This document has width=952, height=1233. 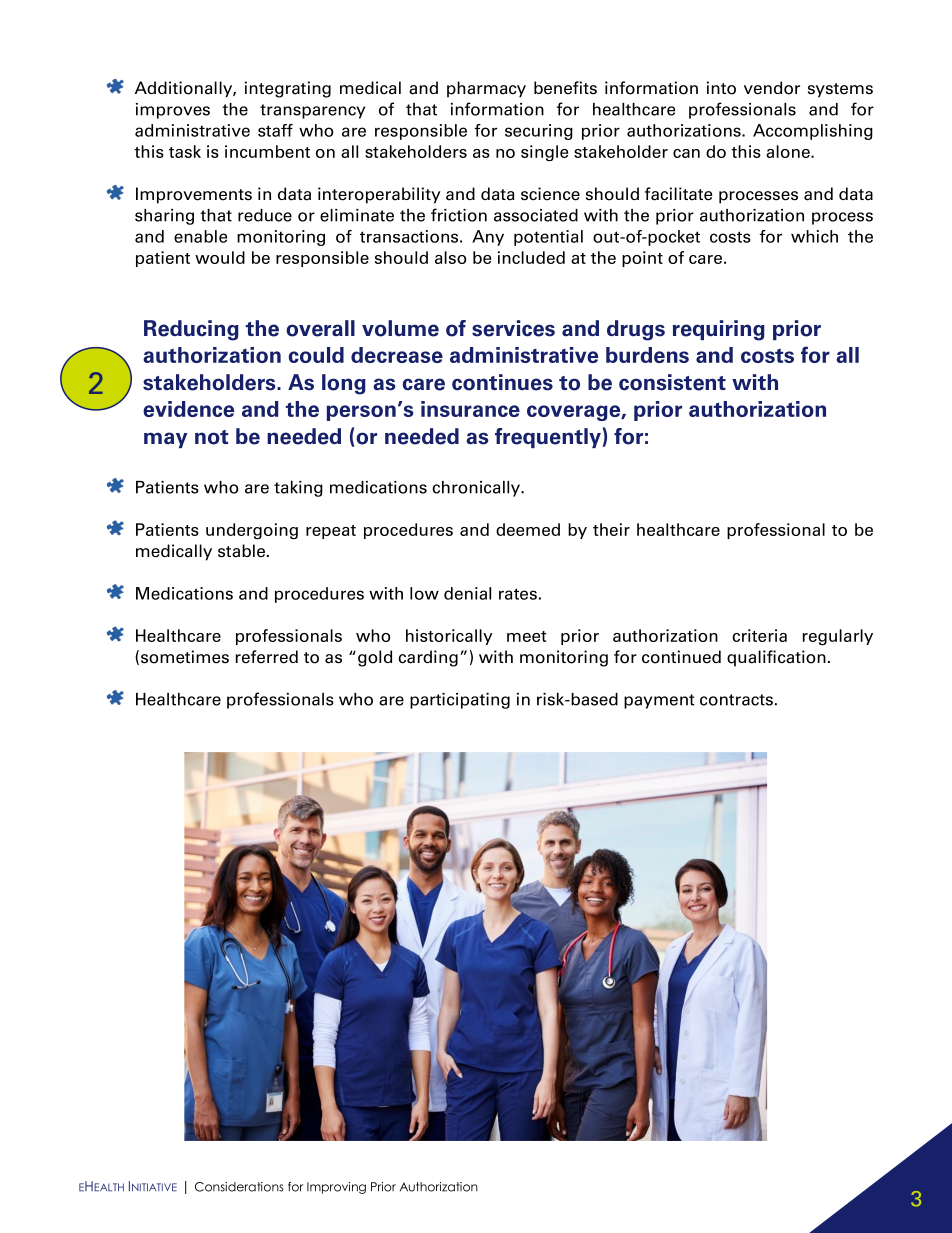 What do you see at coordinates (772, 88) in the document?
I see `vendor` at bounding box center [772, 88].
